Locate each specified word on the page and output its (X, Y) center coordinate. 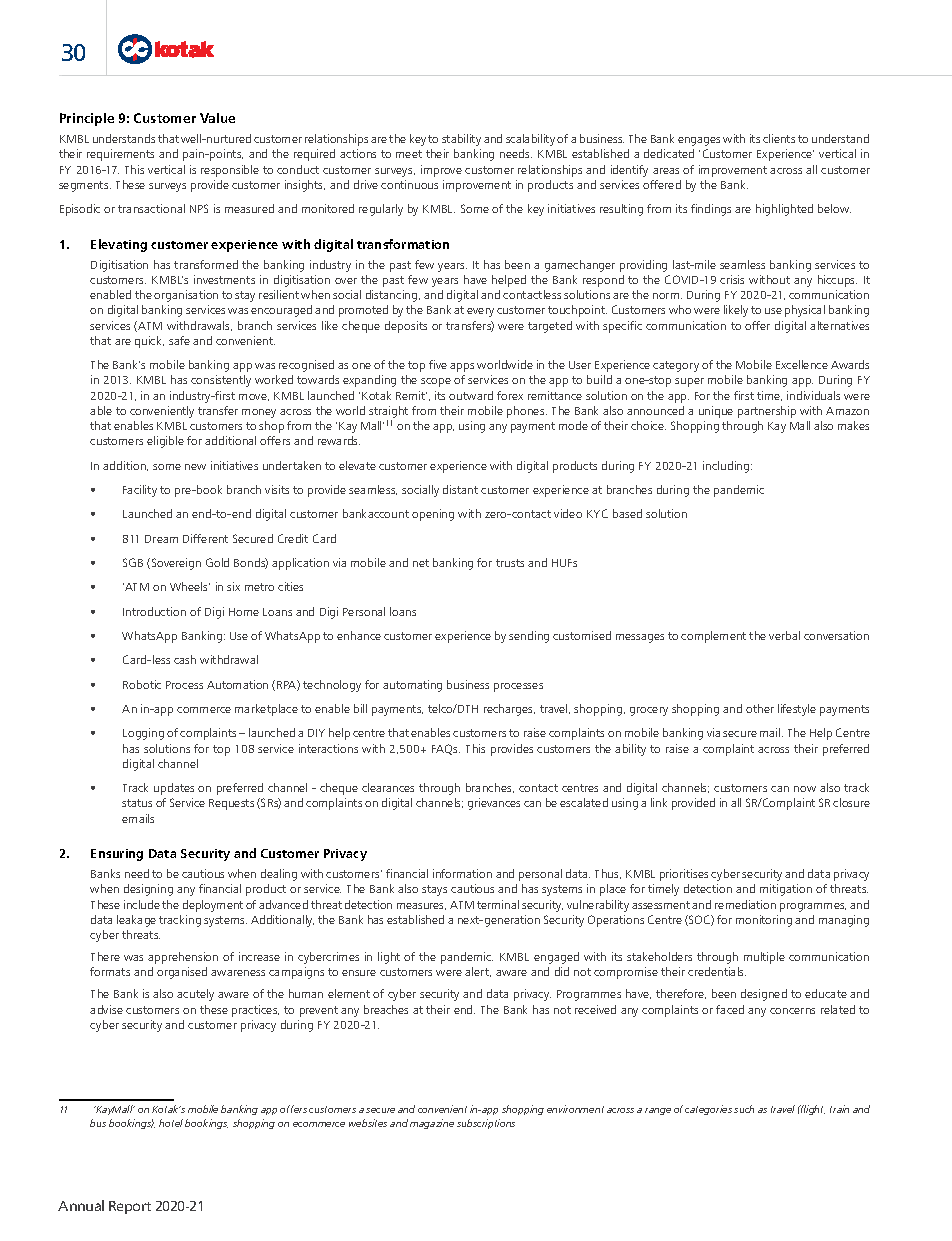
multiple (764, 958)
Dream (161, 539)
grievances (494, 804)
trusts (510, 563)
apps (462, 367)
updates (174, 789)
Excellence (802, 364)
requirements (120, 155)
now (805, 789)
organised (182, 973)
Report (130, 1207)
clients (779, 138)
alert (478, 972)
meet (409, 154)
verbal (784, 635)
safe (179, 340)
